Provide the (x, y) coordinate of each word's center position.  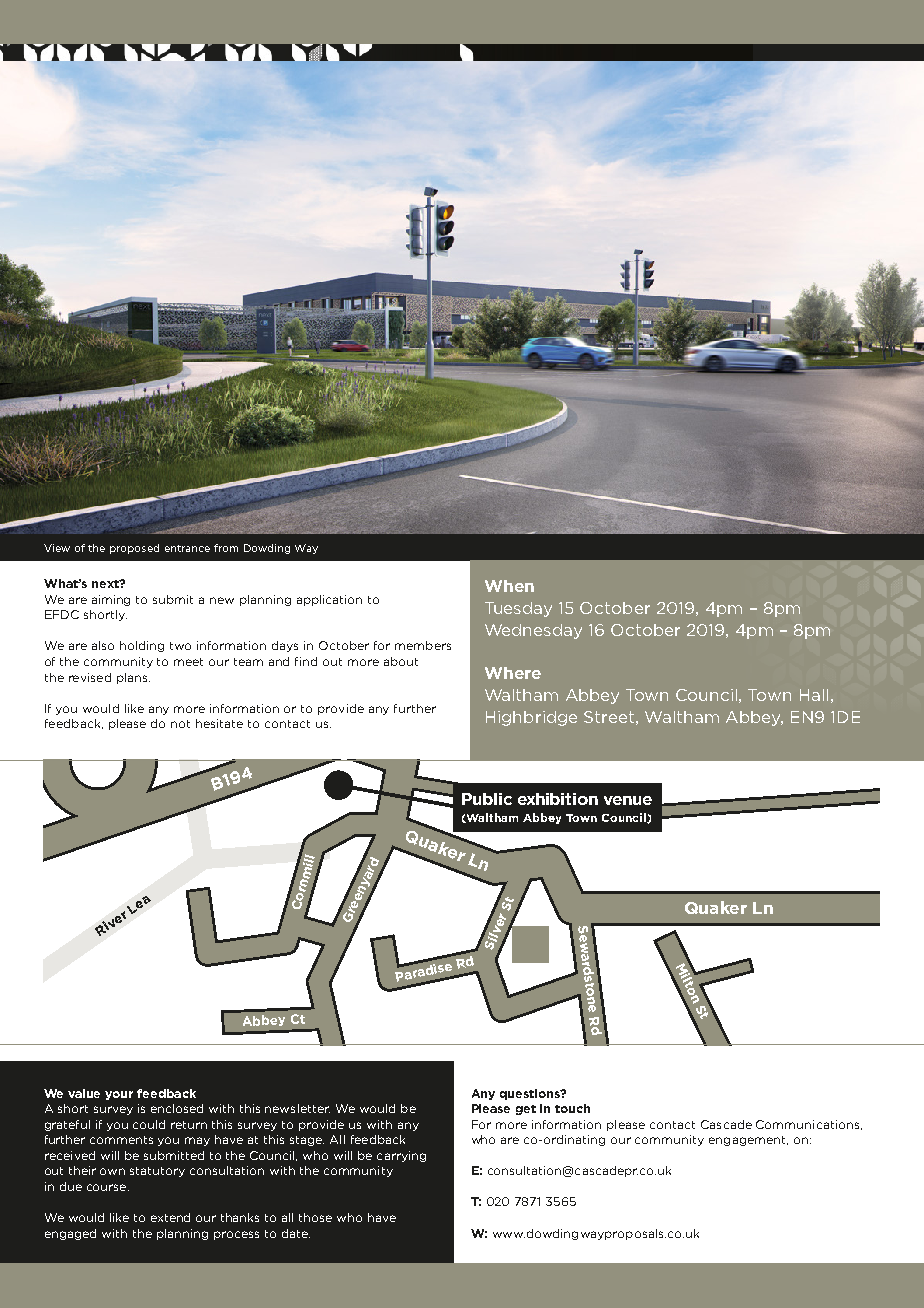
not (180, 724)
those (315, 1217)
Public (487, 799)
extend (170, 1217)
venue (628, 800)
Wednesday (533, 631)
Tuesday (518, 609)
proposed (134, 549)
